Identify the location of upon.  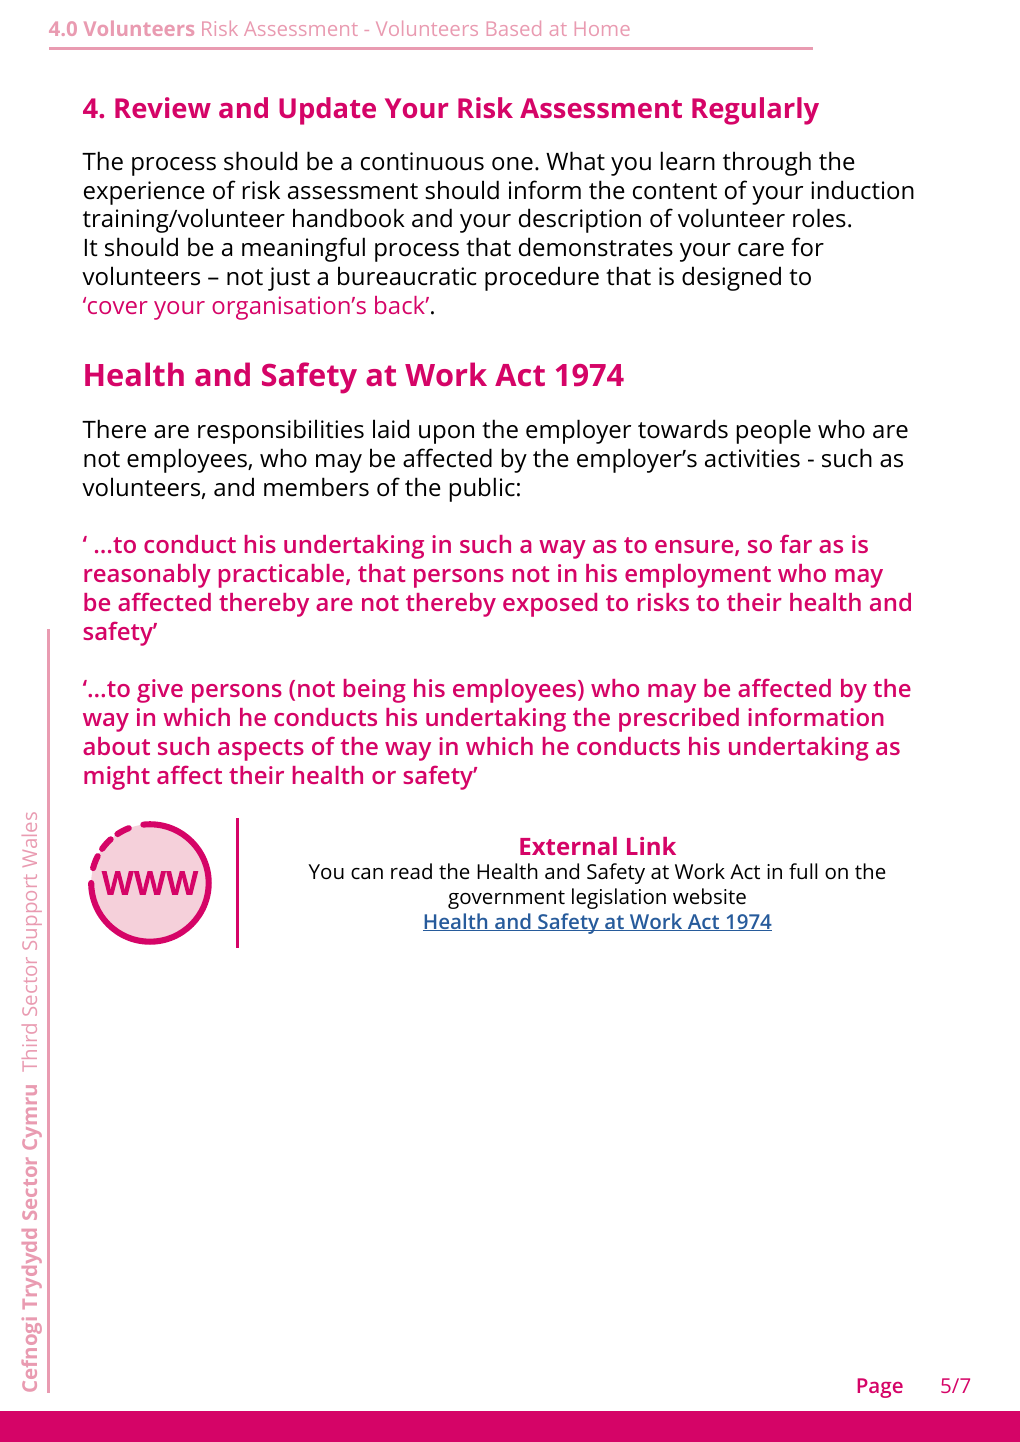
(446, 434).
